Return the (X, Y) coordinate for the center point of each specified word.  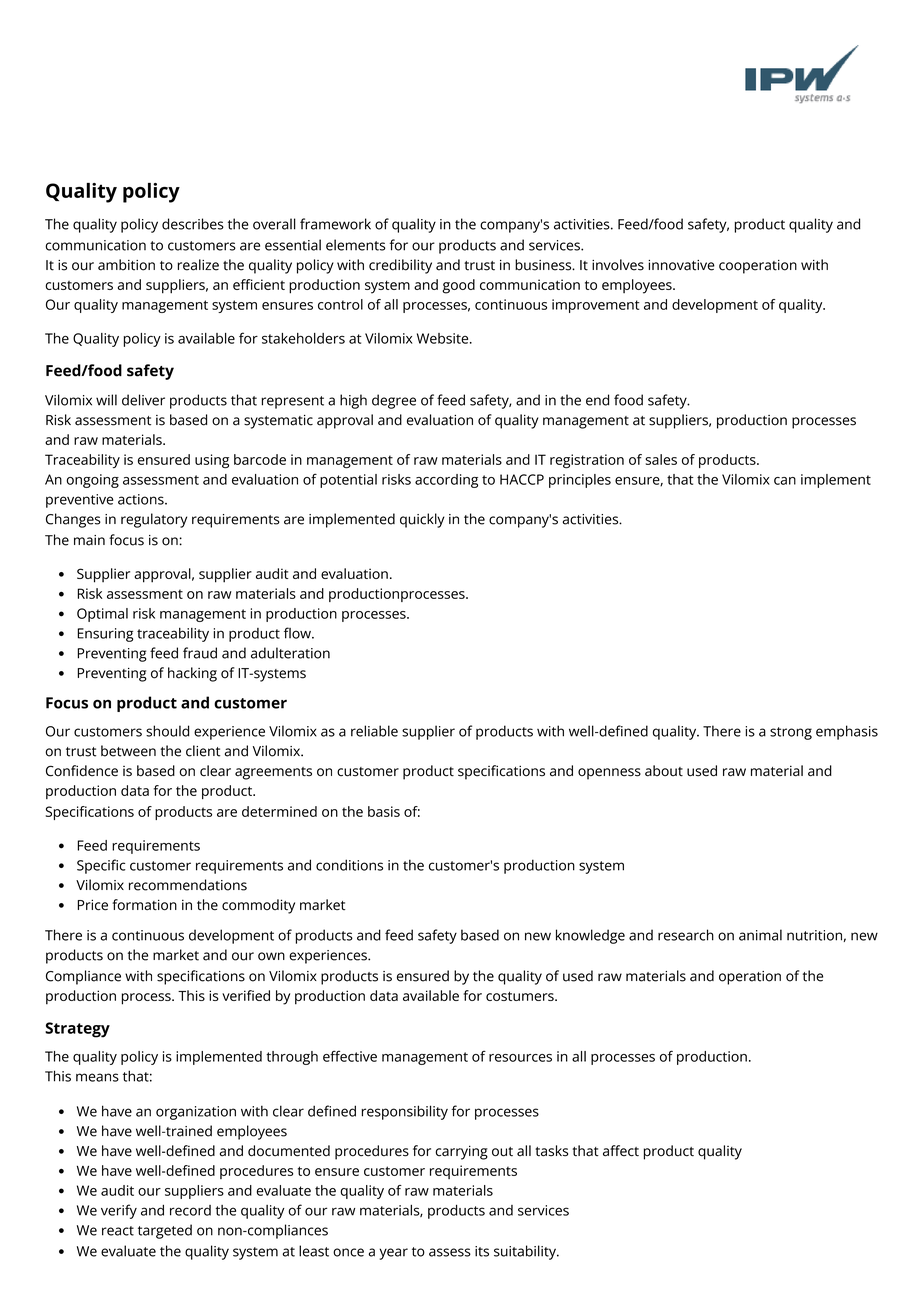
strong (791, 733)
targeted (165, 1231)
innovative (681, 265)
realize (198, 265)
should (167, 731)
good (458, 286)
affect (621, 1151)
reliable (374, 731)
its (482, 1251)
